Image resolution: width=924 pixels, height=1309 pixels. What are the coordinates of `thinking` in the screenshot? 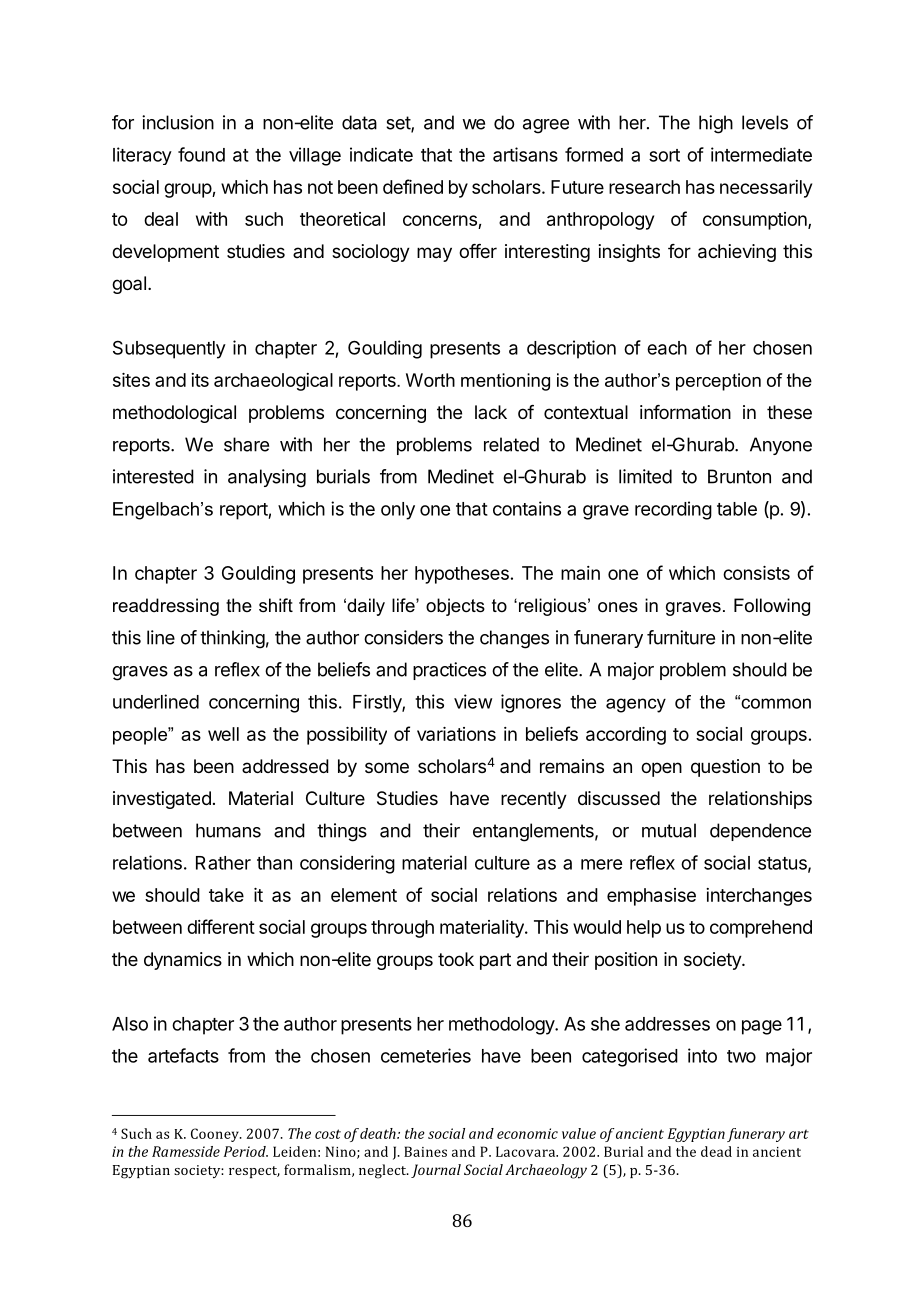 It's located at (232, 639).
